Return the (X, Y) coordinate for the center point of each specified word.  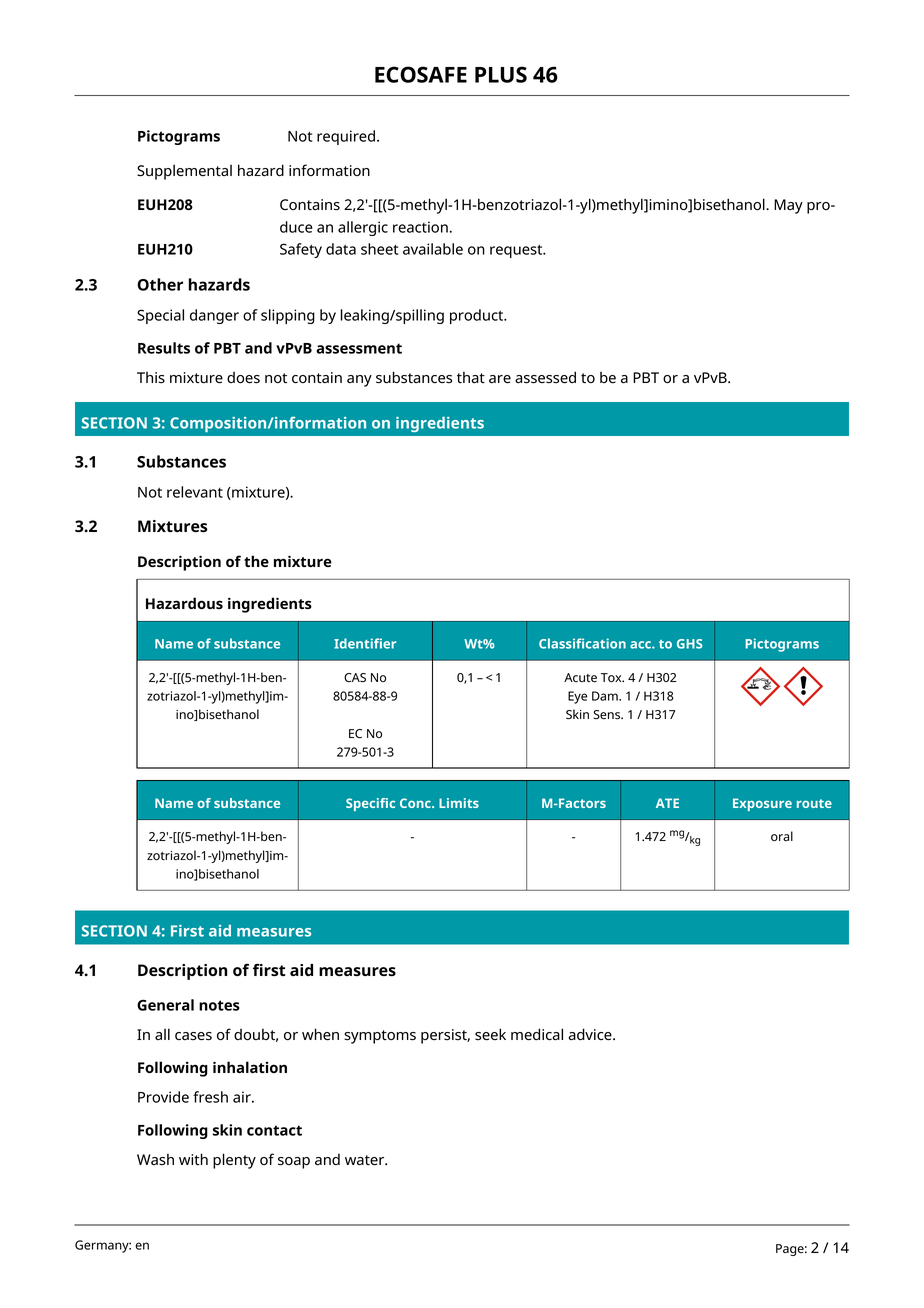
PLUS (501, 74)
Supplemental (184, 172)
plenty (234, 1161)
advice (591, 1034)
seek (490, 1034)
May (788, 206)
